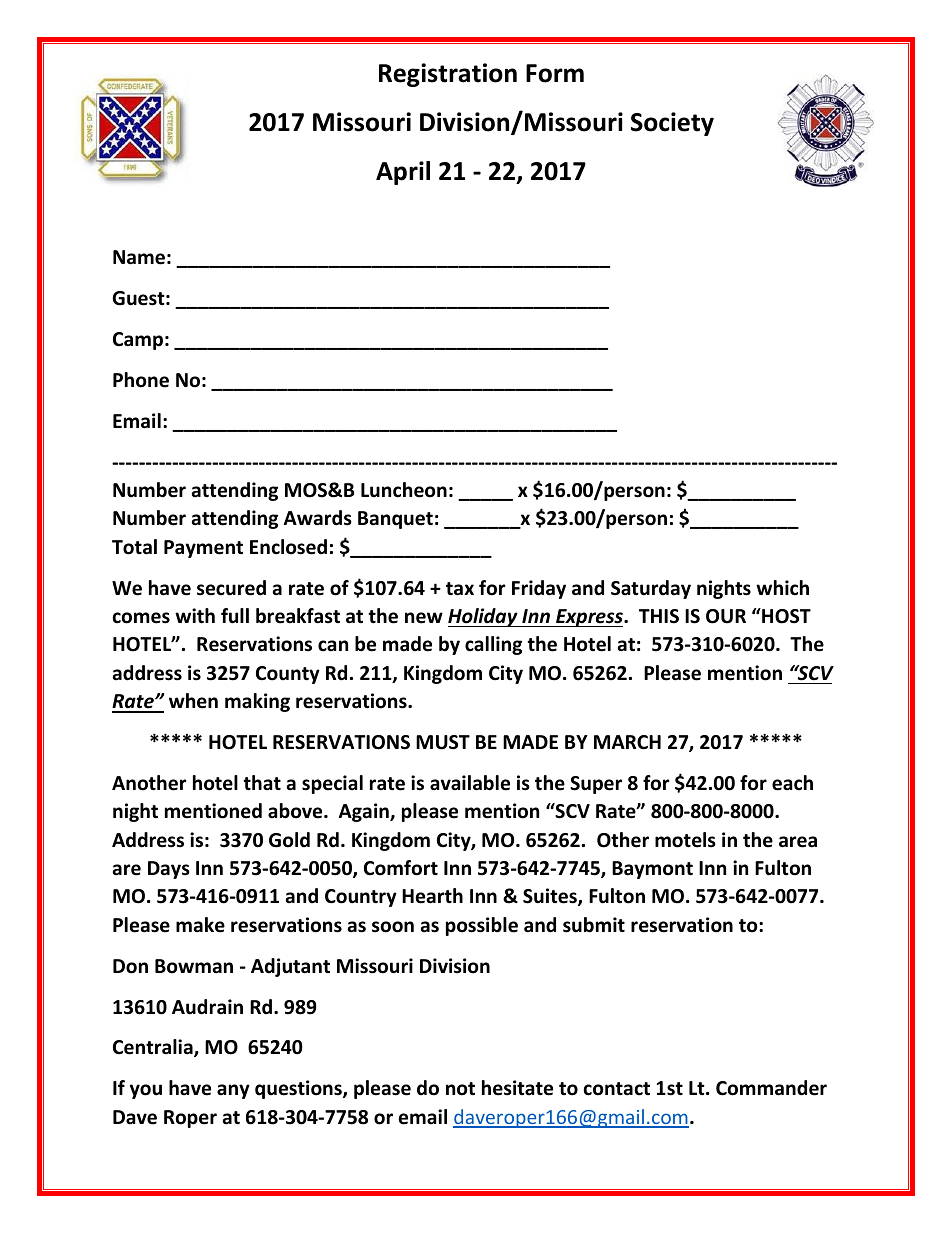 Image resolution: width=952 pixels, height=1233 pixels. I want to click on MARCH, so click(627, 742).
